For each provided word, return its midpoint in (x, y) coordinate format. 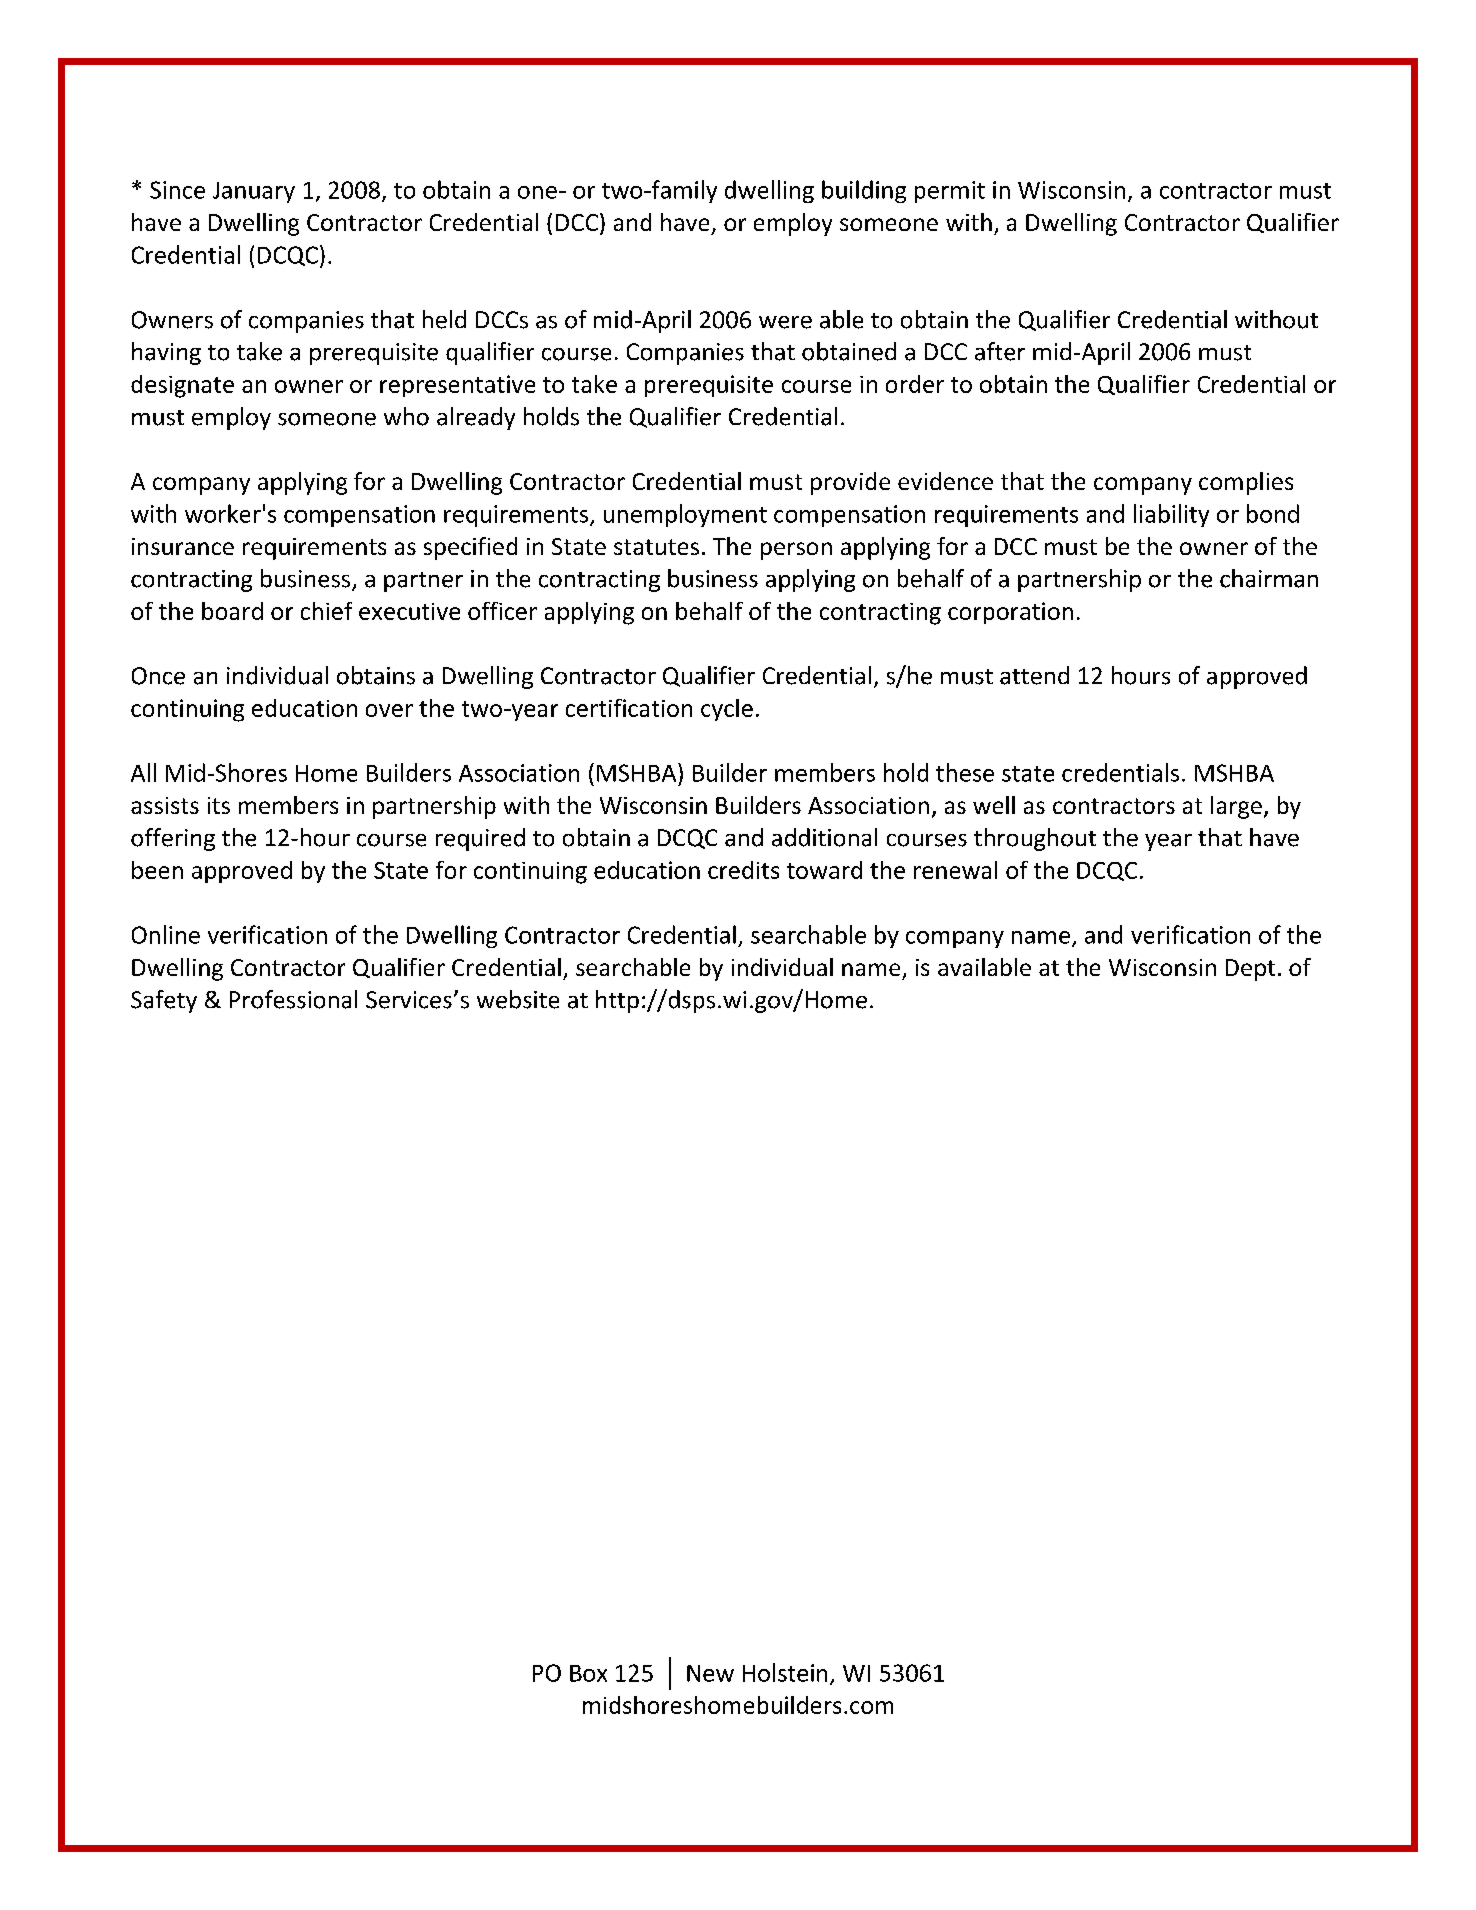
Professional (293, 999)
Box (588, 1673)
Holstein (785, 1672)
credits (743, 870)
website (518, 999)
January (254, 192)
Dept (1250, 970)
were (785, 322)
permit (950, 192)
